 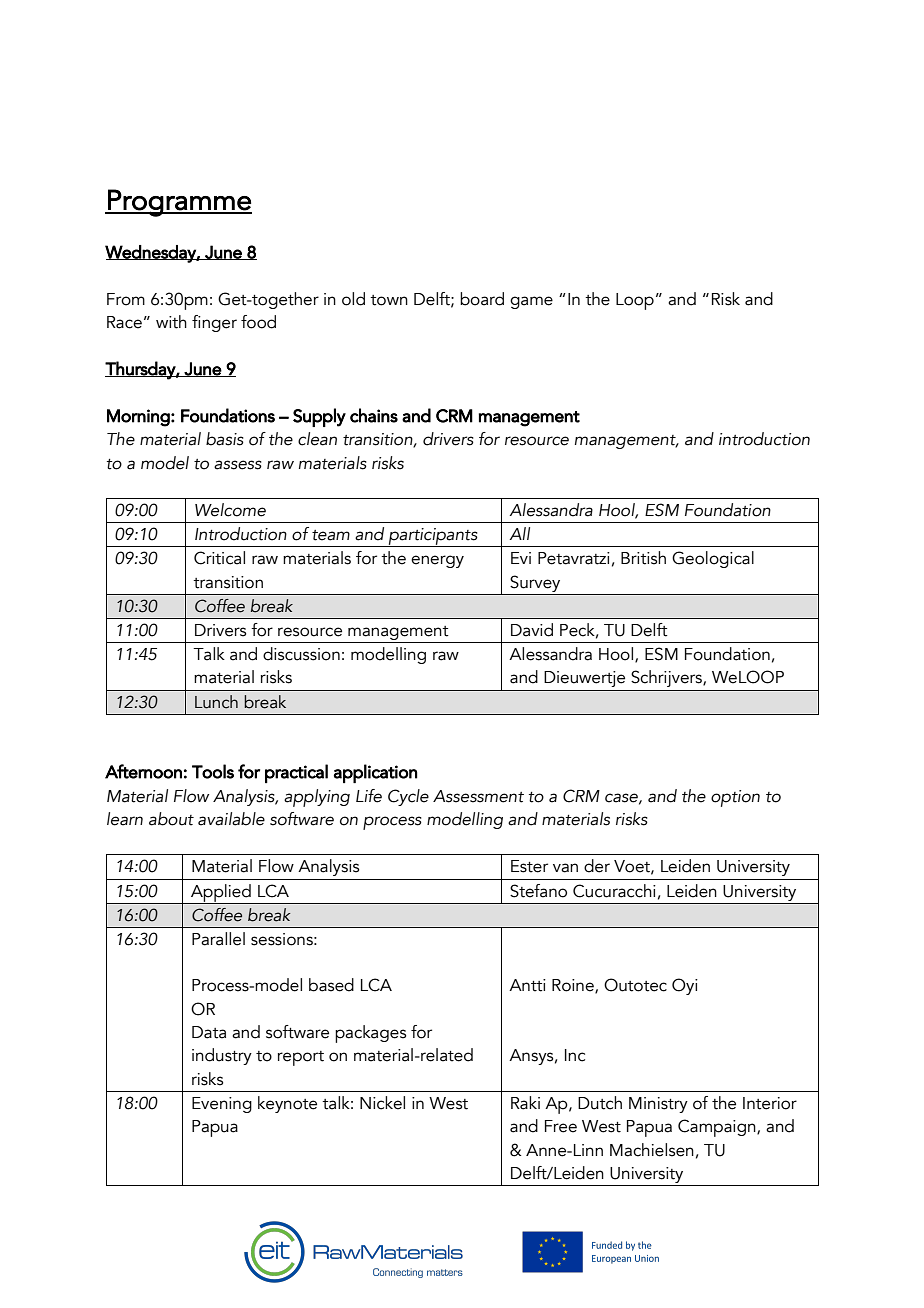 I want to click on available, so click(x=231, y=819).
